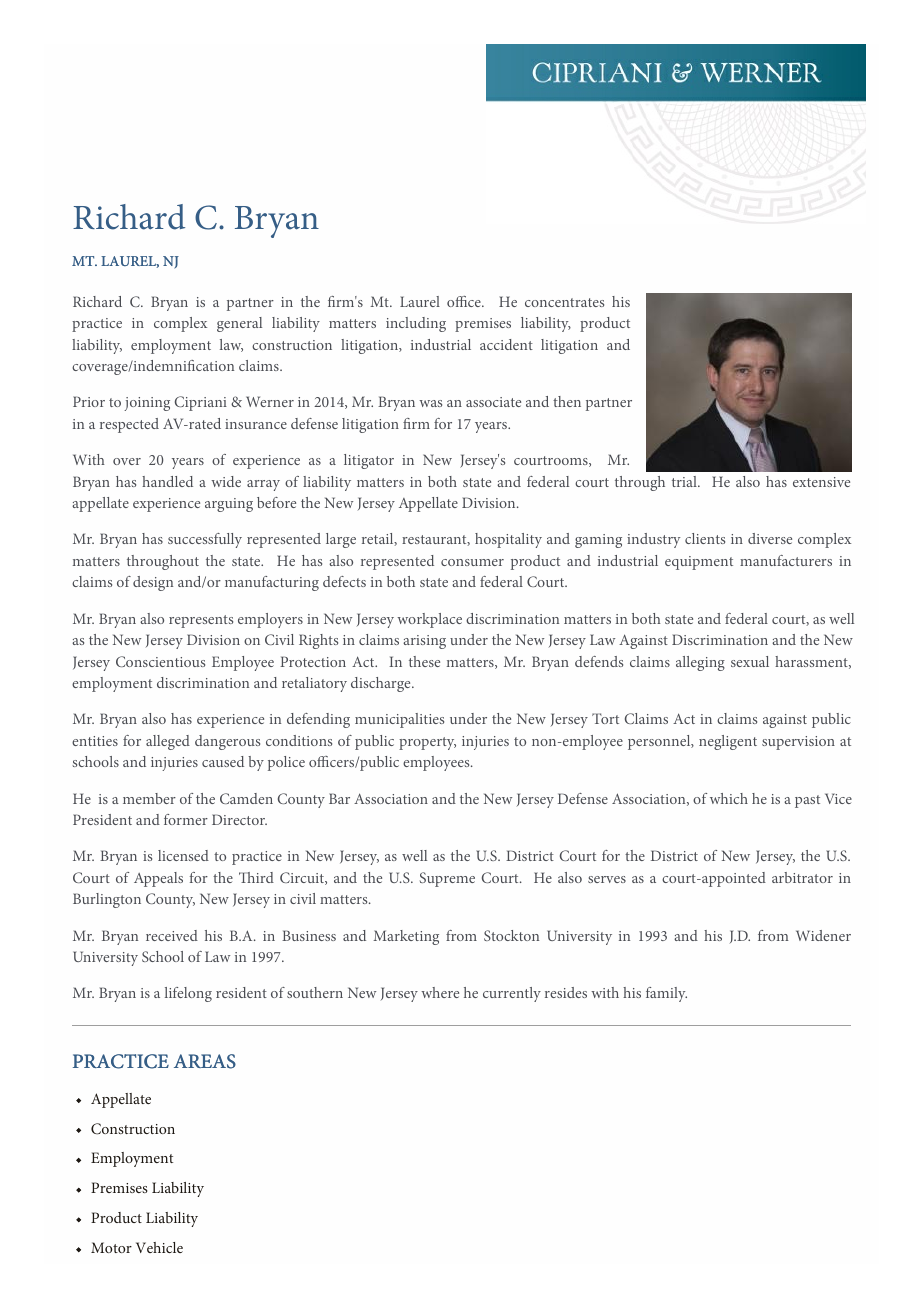 The image size is (924, 1308). Describe the element at coordinates (666, 994) in the image. I see `family` at that location.
